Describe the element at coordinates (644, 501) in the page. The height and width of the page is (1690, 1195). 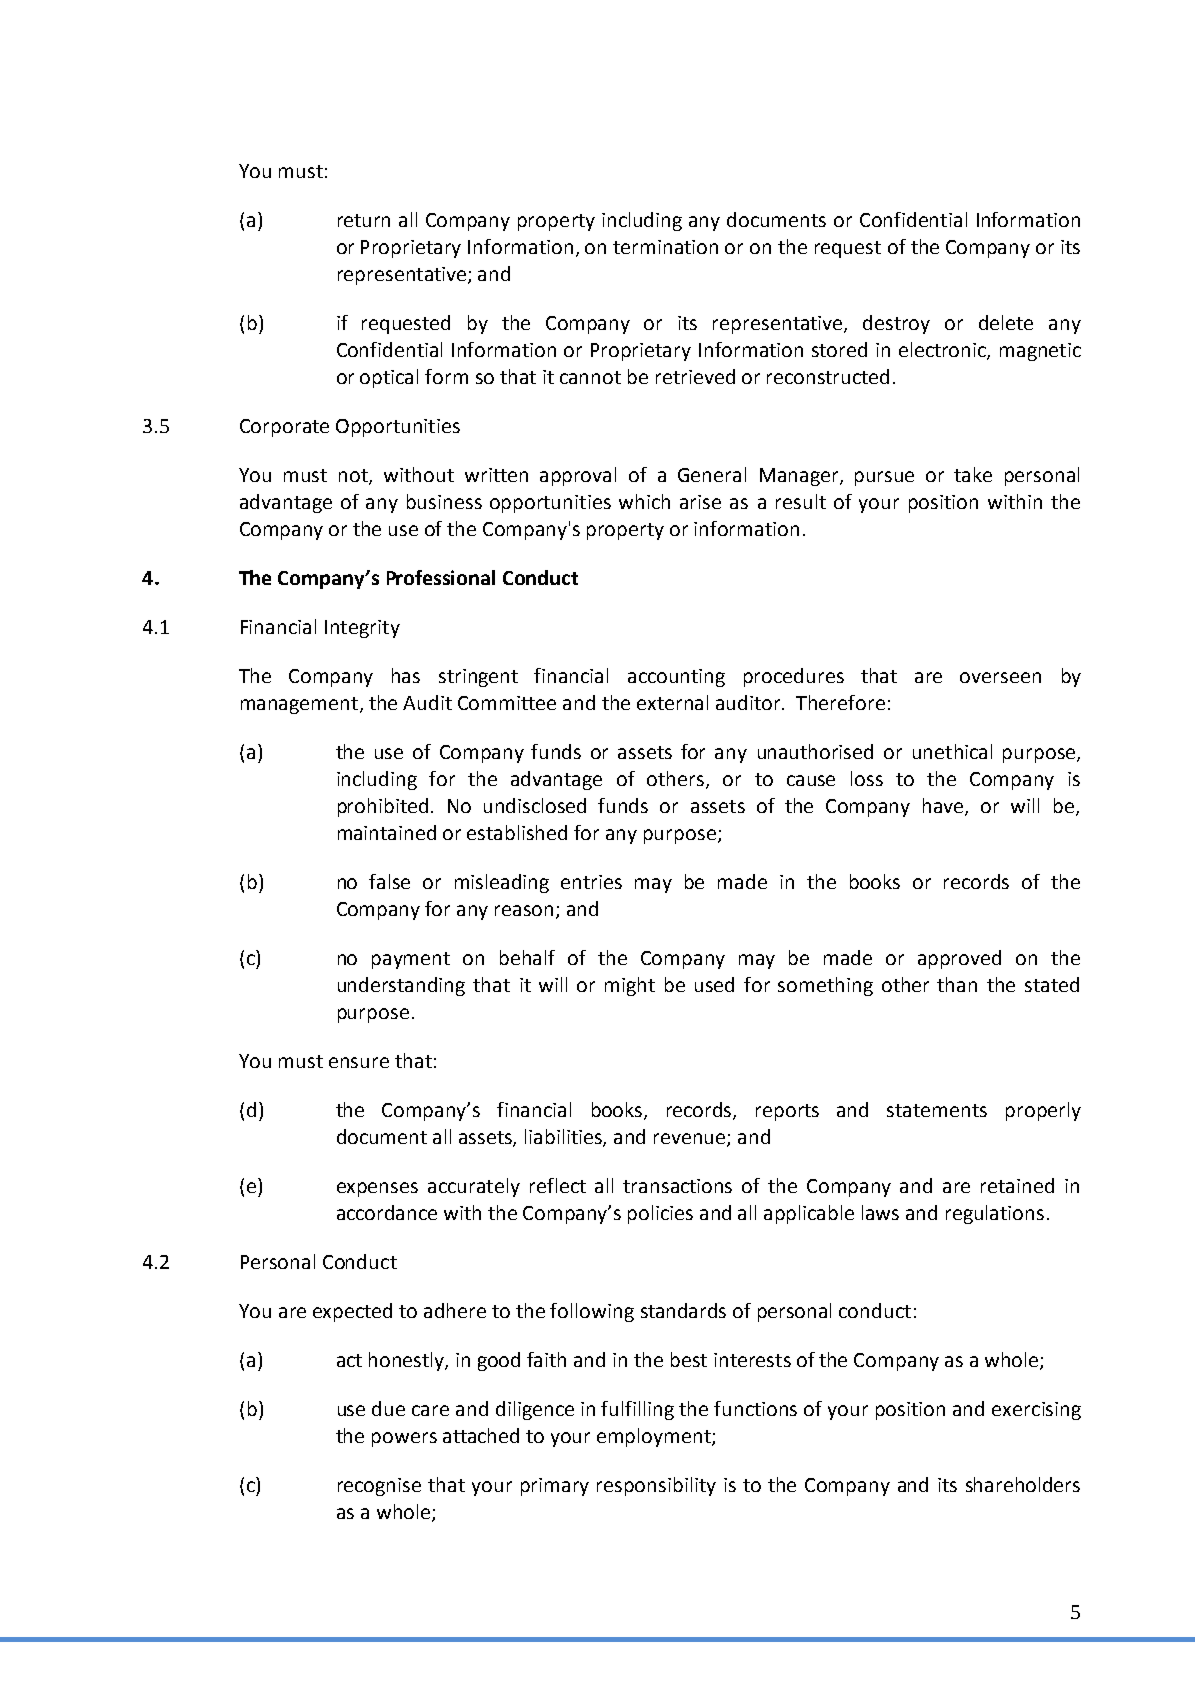
I see `which` at that location.
